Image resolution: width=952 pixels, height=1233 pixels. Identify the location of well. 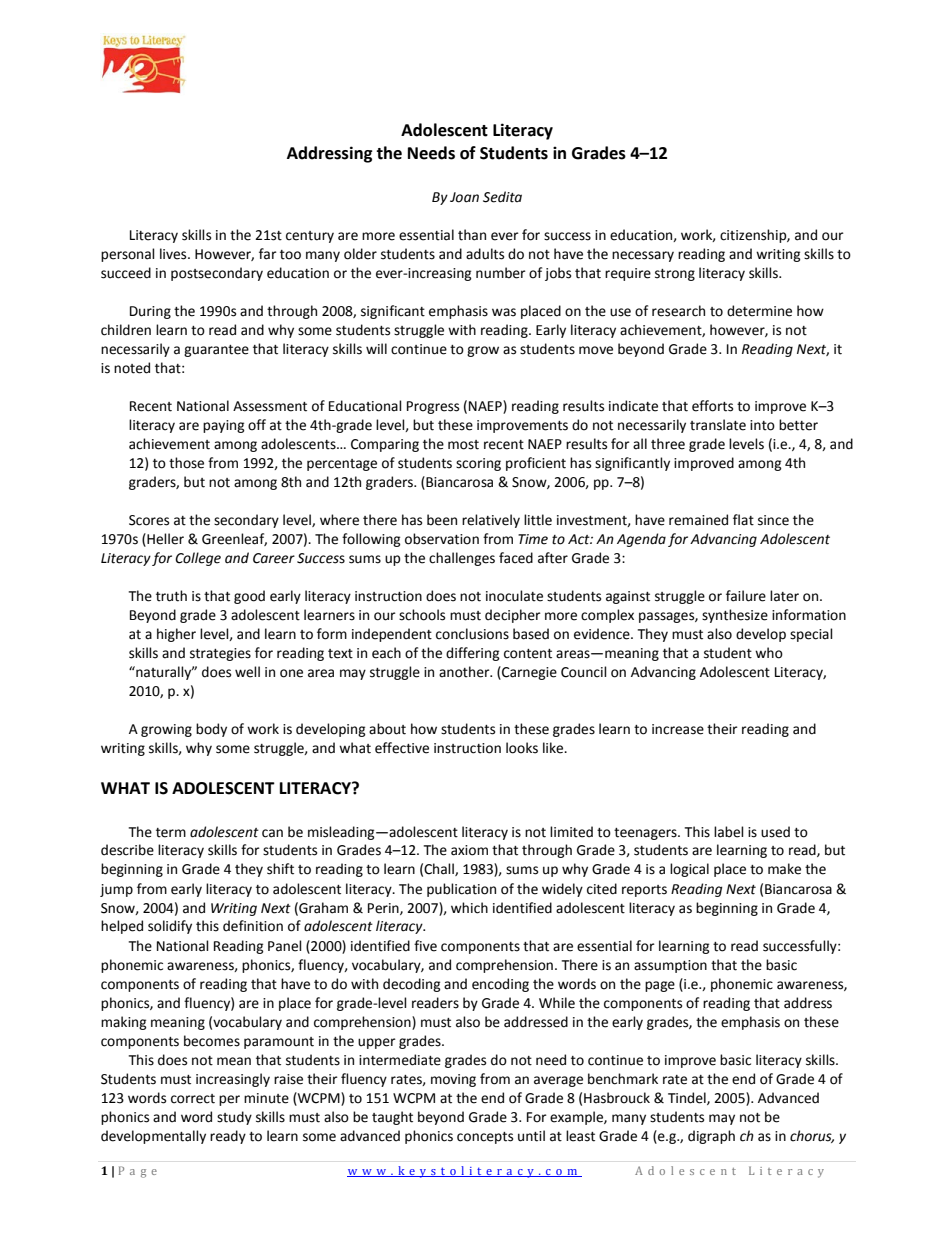
(247, 672).
